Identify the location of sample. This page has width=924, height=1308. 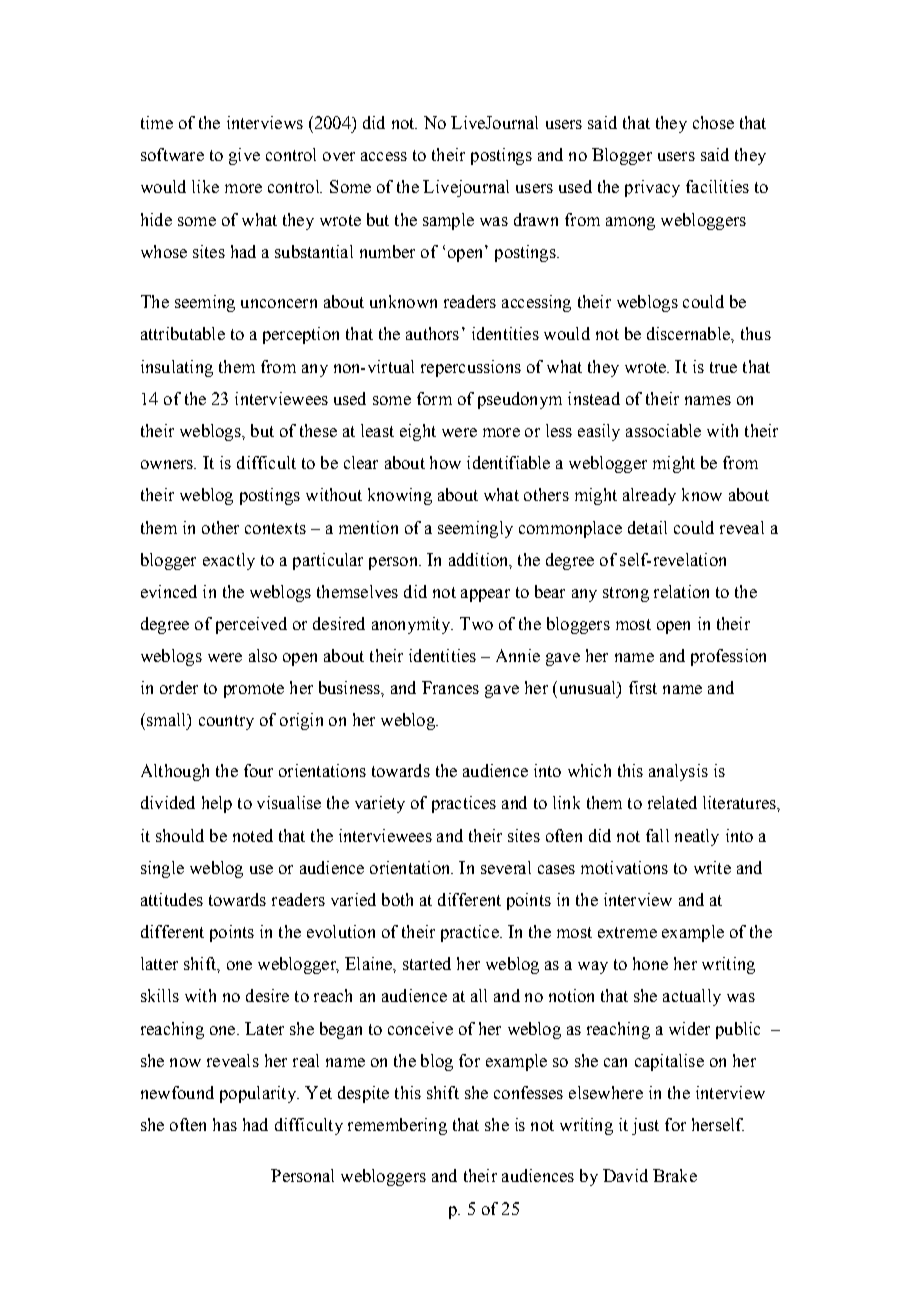
(448, 221).
